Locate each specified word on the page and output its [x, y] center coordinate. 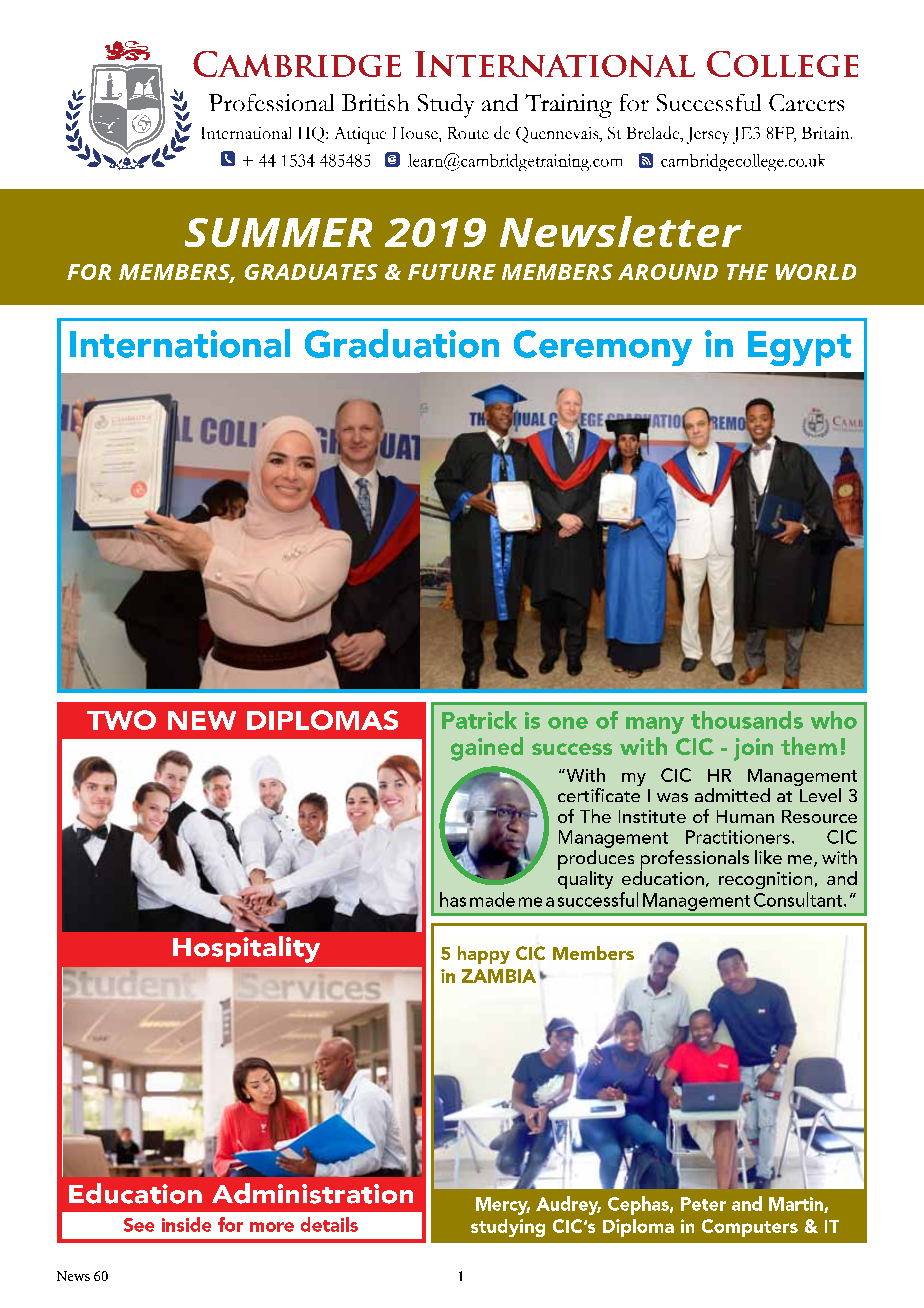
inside [186, 1224]
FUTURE [452, 272]
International [180, 343]
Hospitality [246, 949]
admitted [732, 795]
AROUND [668, 272]
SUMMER [278, 232]
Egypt [799, 348]
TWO [121, 720]
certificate [599, 793]
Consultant [798, 899]
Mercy [503, 1206]
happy [484, 955]
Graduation [402, 343]
